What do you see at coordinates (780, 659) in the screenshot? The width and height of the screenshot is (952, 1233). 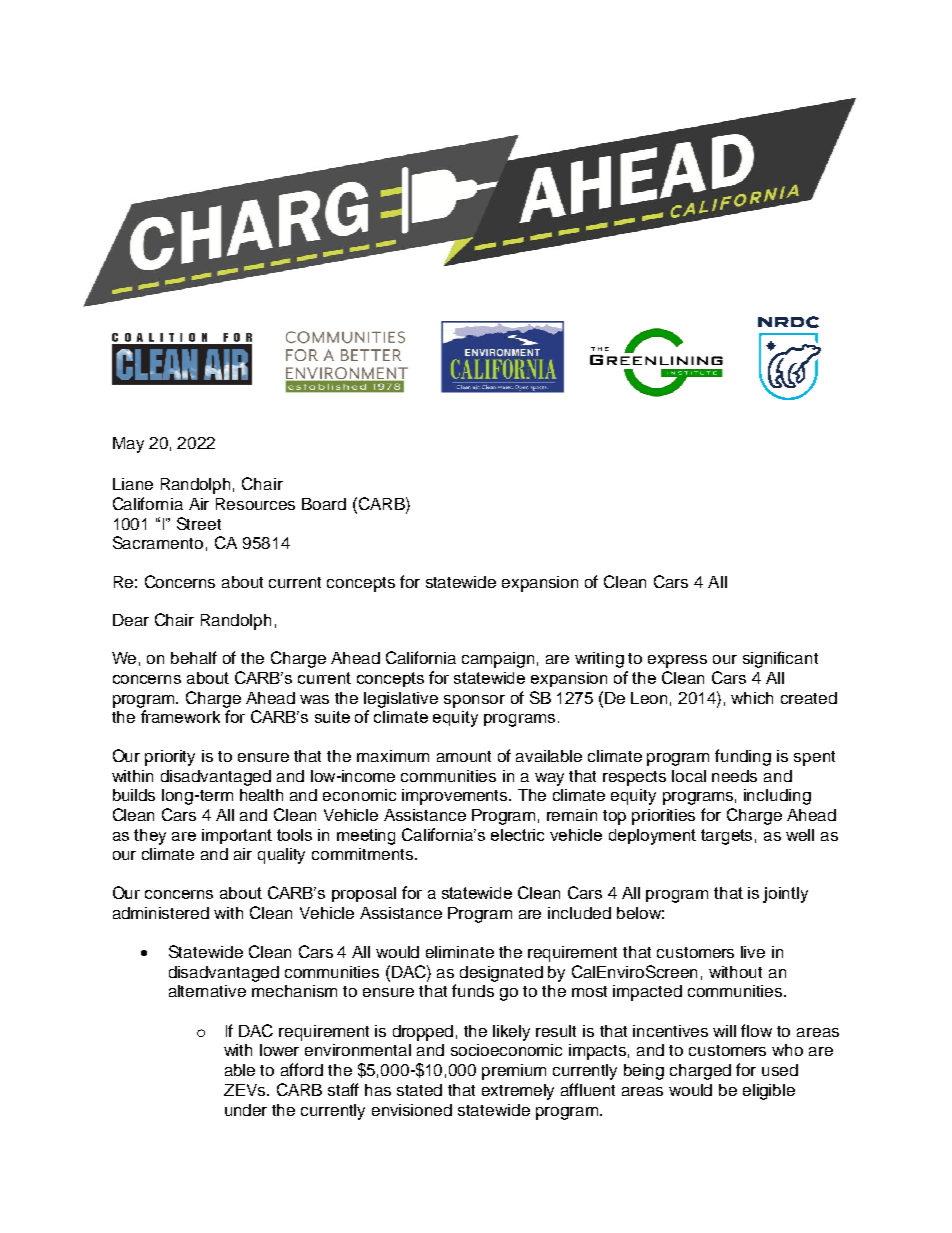 I see `significant` at bounding box center [780, 659].
